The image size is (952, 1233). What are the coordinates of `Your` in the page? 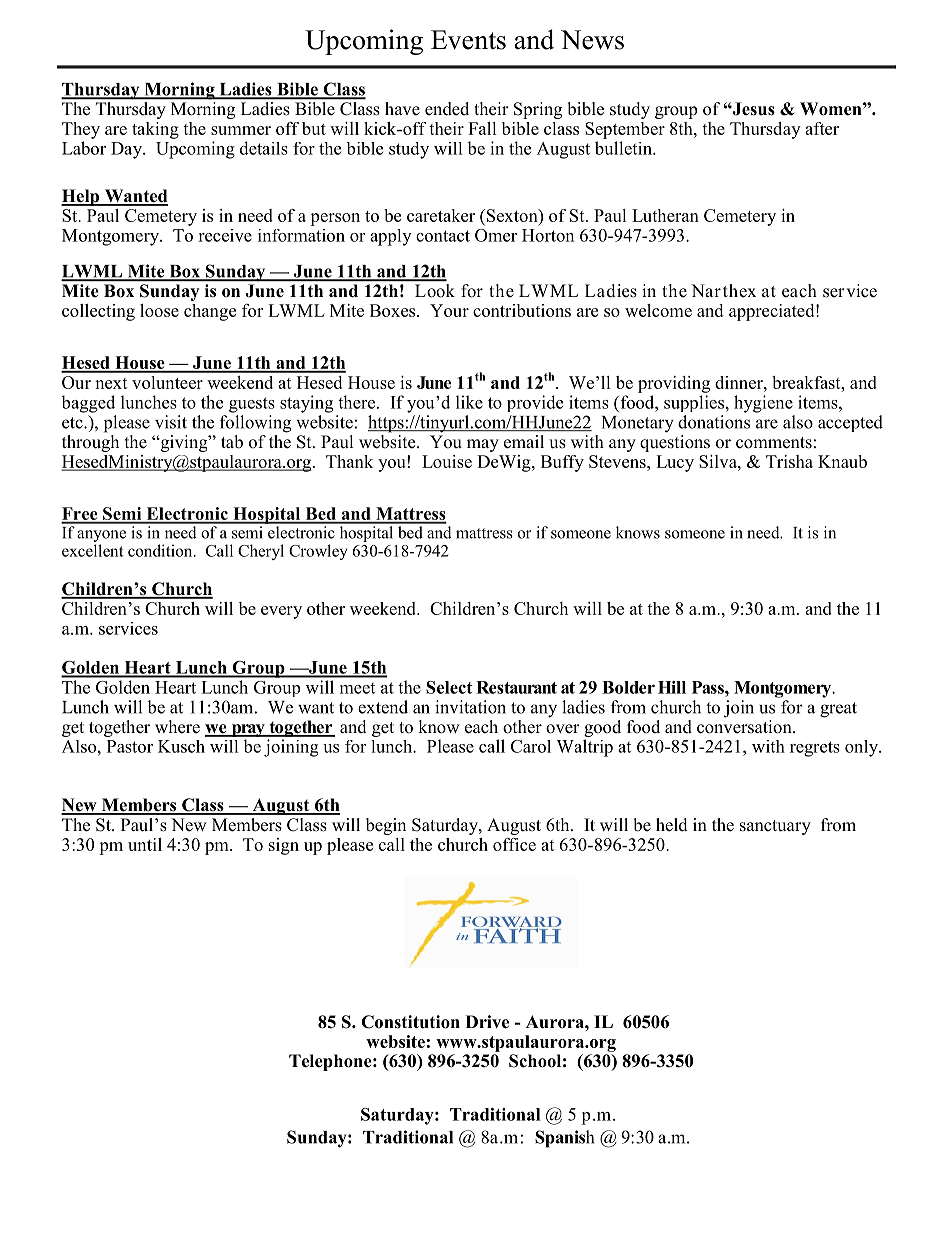 It's located at (449, 310).
